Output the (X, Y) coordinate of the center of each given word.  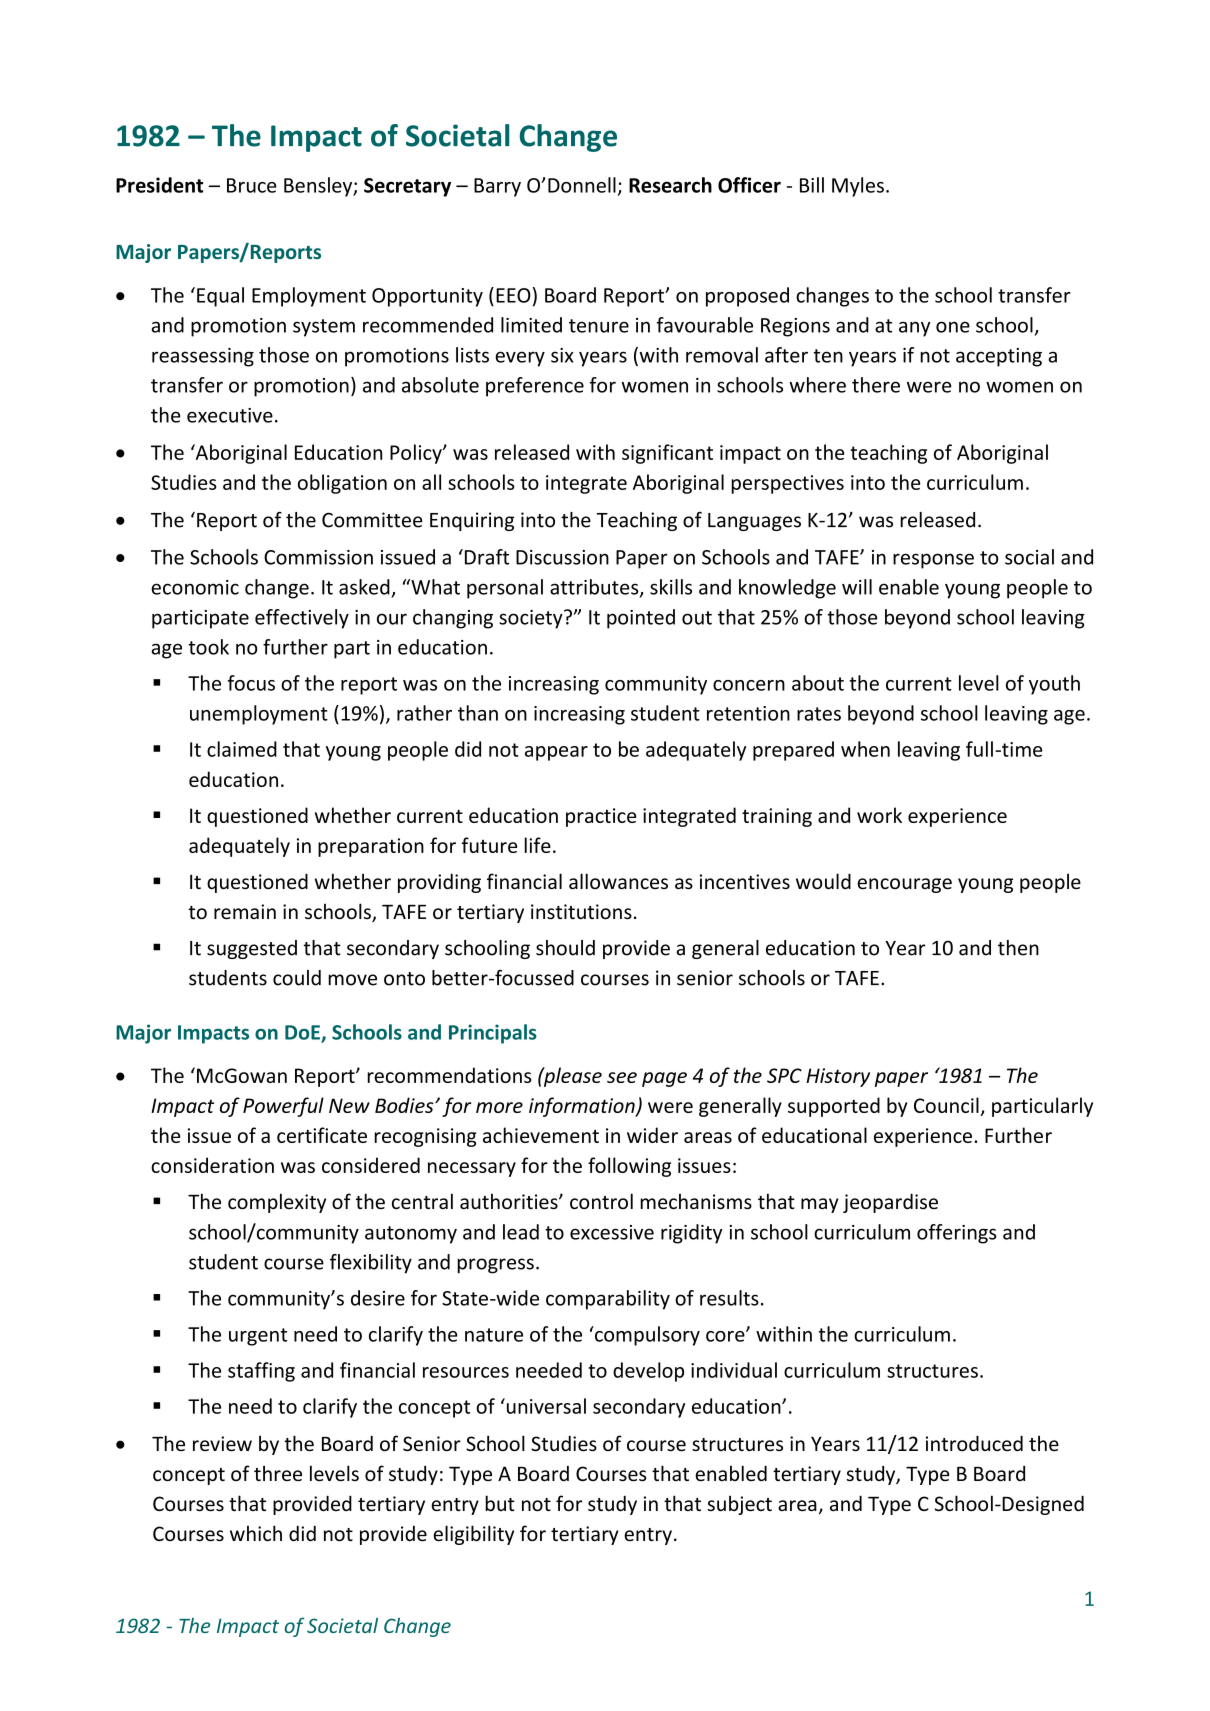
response (933, 561)
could (297, 978)
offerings (957, 1234)
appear (556, 753)
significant (667, 454)
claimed (242, 749)
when (865, 749)
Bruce (252, 185)
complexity (277, 1203)
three (278, 1473)
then (1018, 948)
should (565, 948)
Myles (858, 187)
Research (670, 185)
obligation (342, 484)
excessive (612, 1232)
